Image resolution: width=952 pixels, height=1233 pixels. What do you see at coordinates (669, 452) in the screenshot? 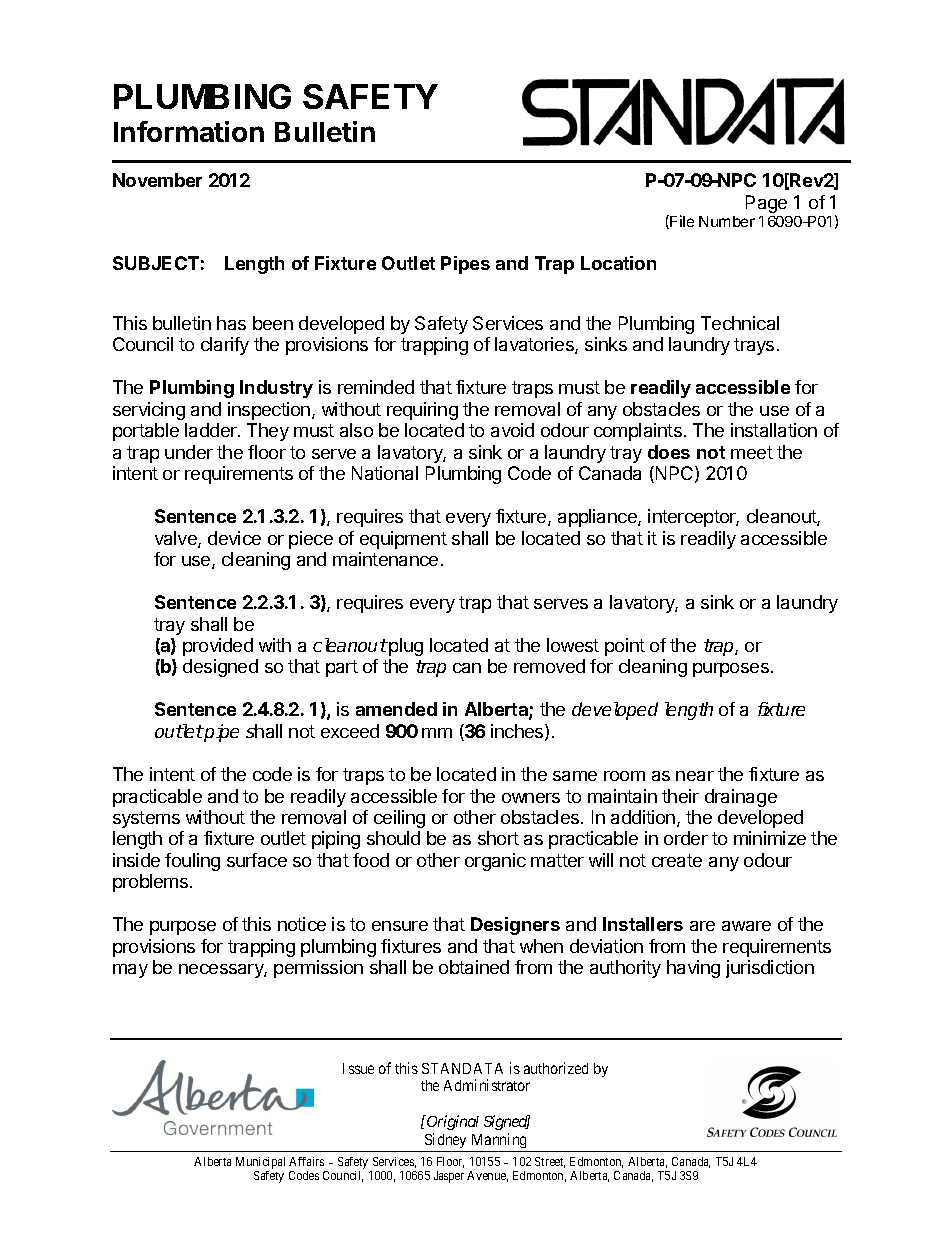
I see `does` at bounding box center [669, 452].
